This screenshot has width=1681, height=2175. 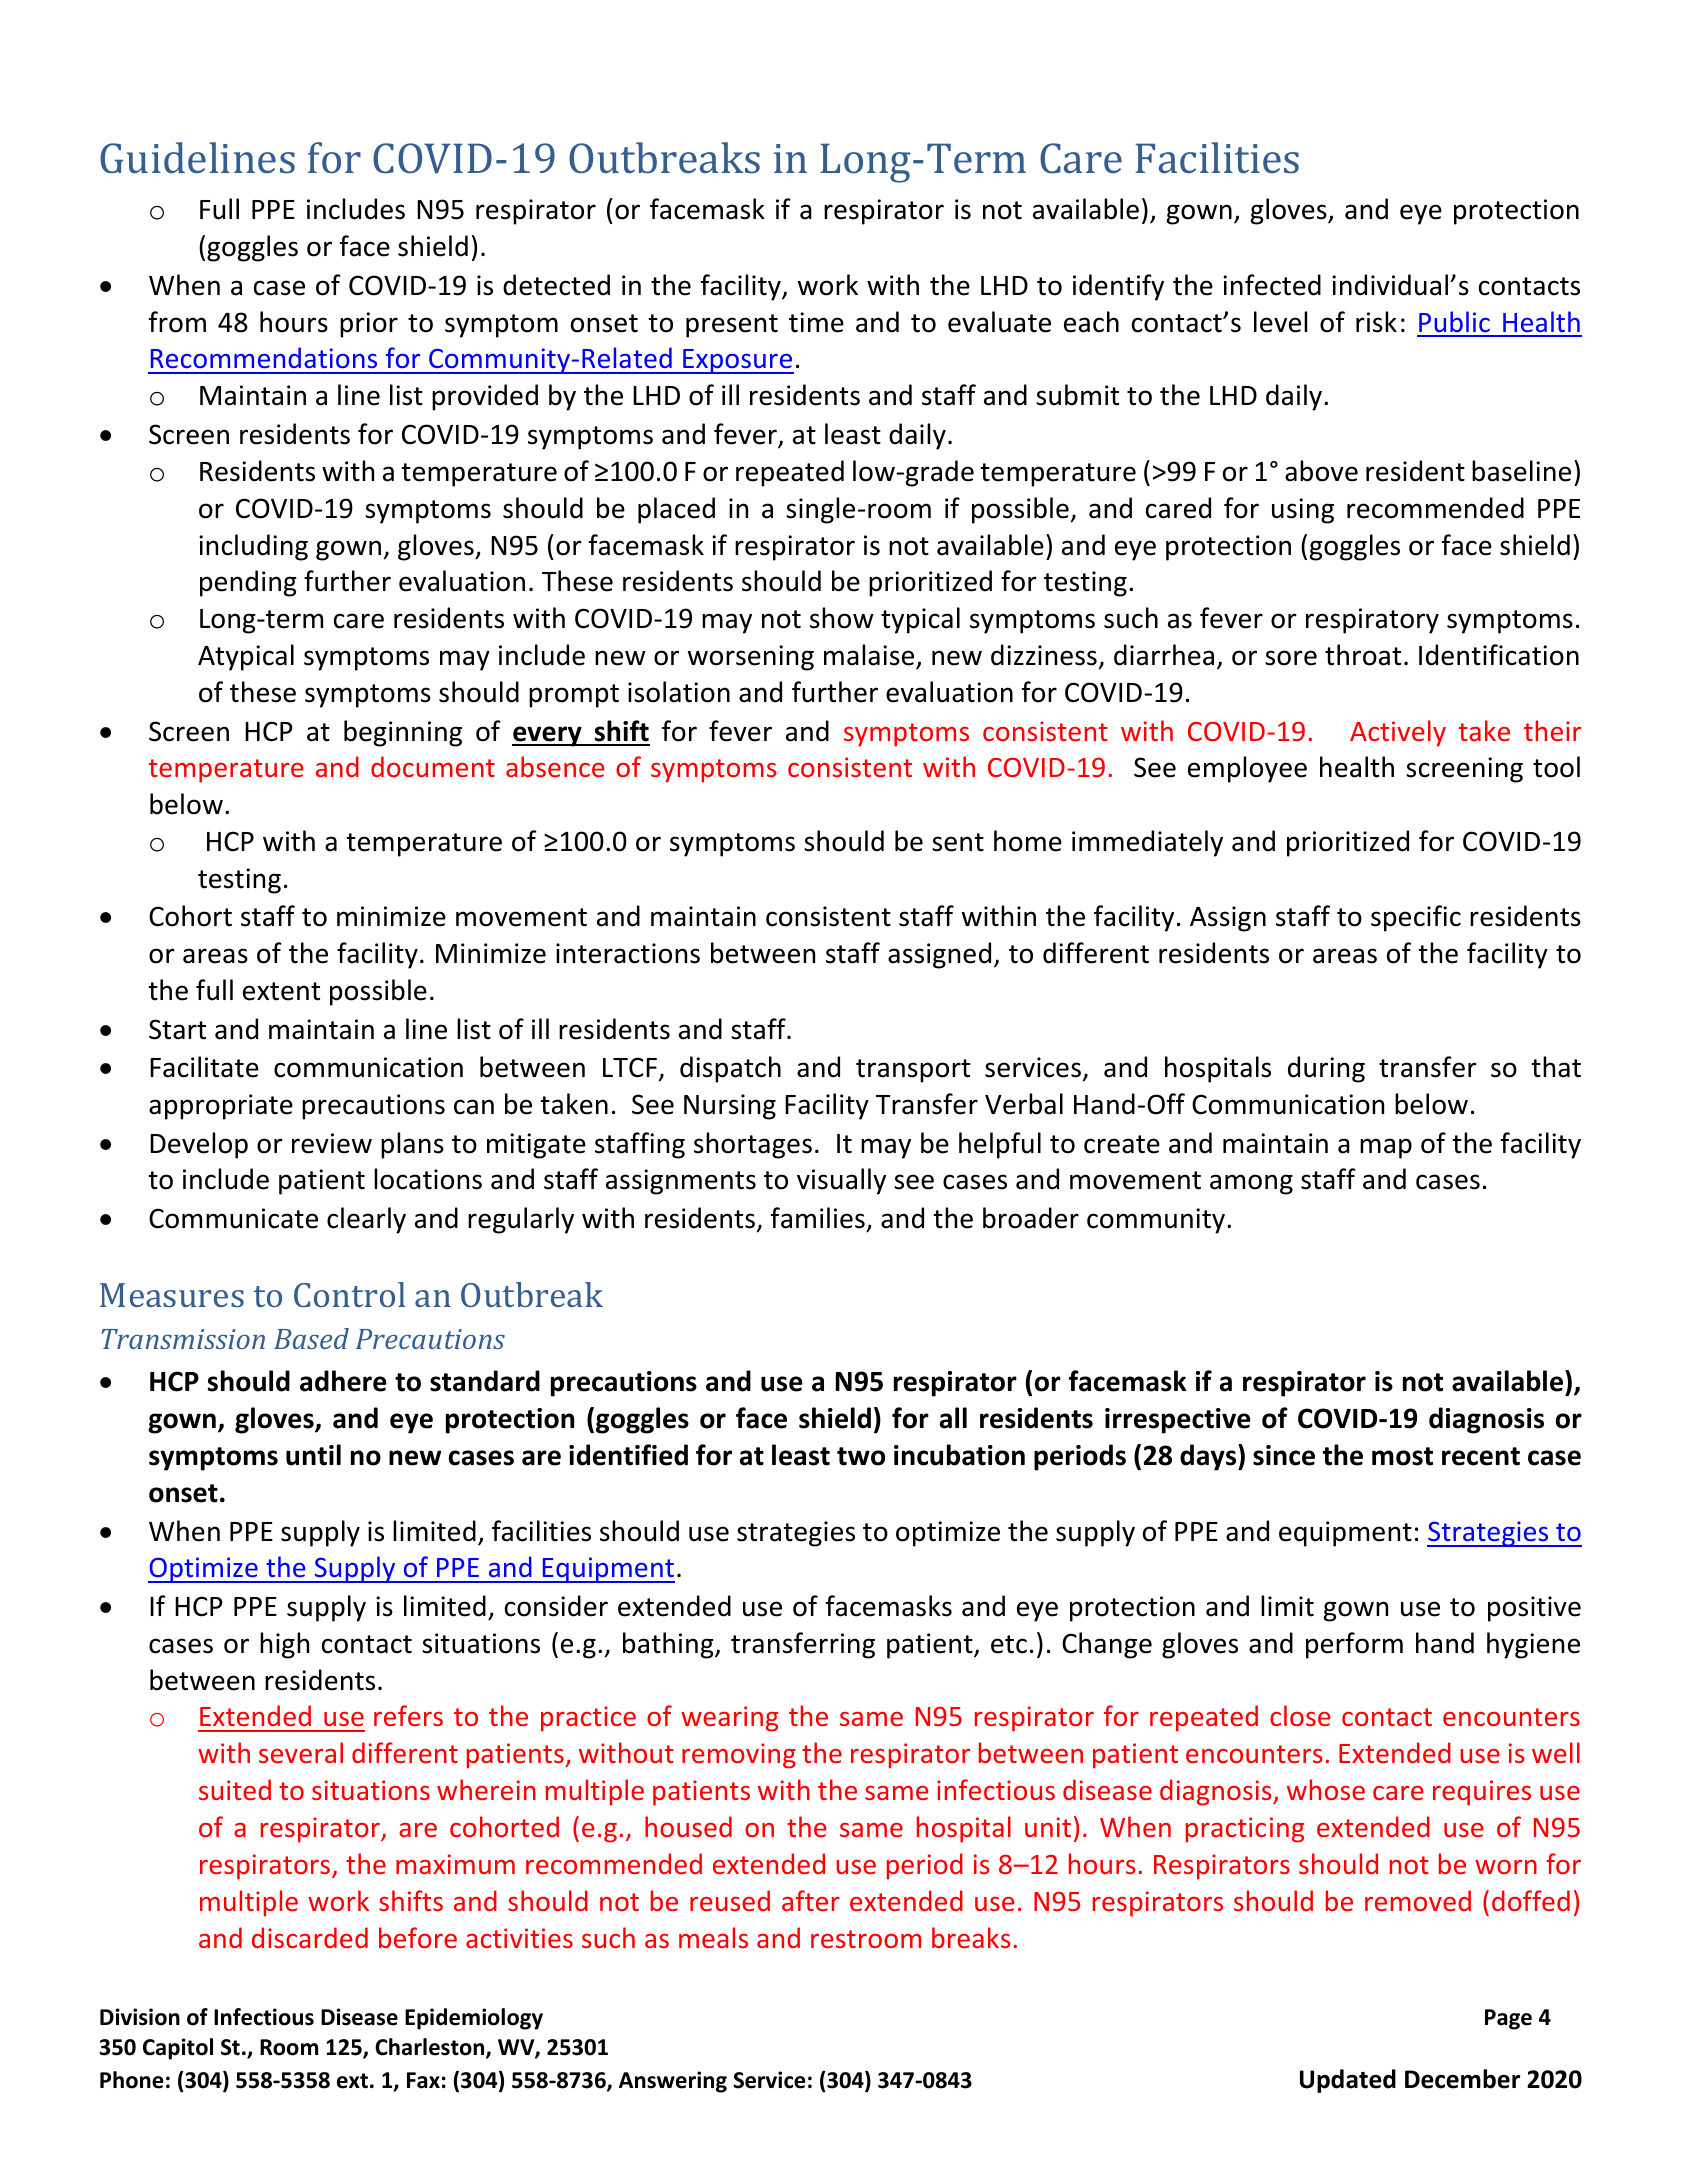 I want to click on map, so click(x=1386, y=1148).
